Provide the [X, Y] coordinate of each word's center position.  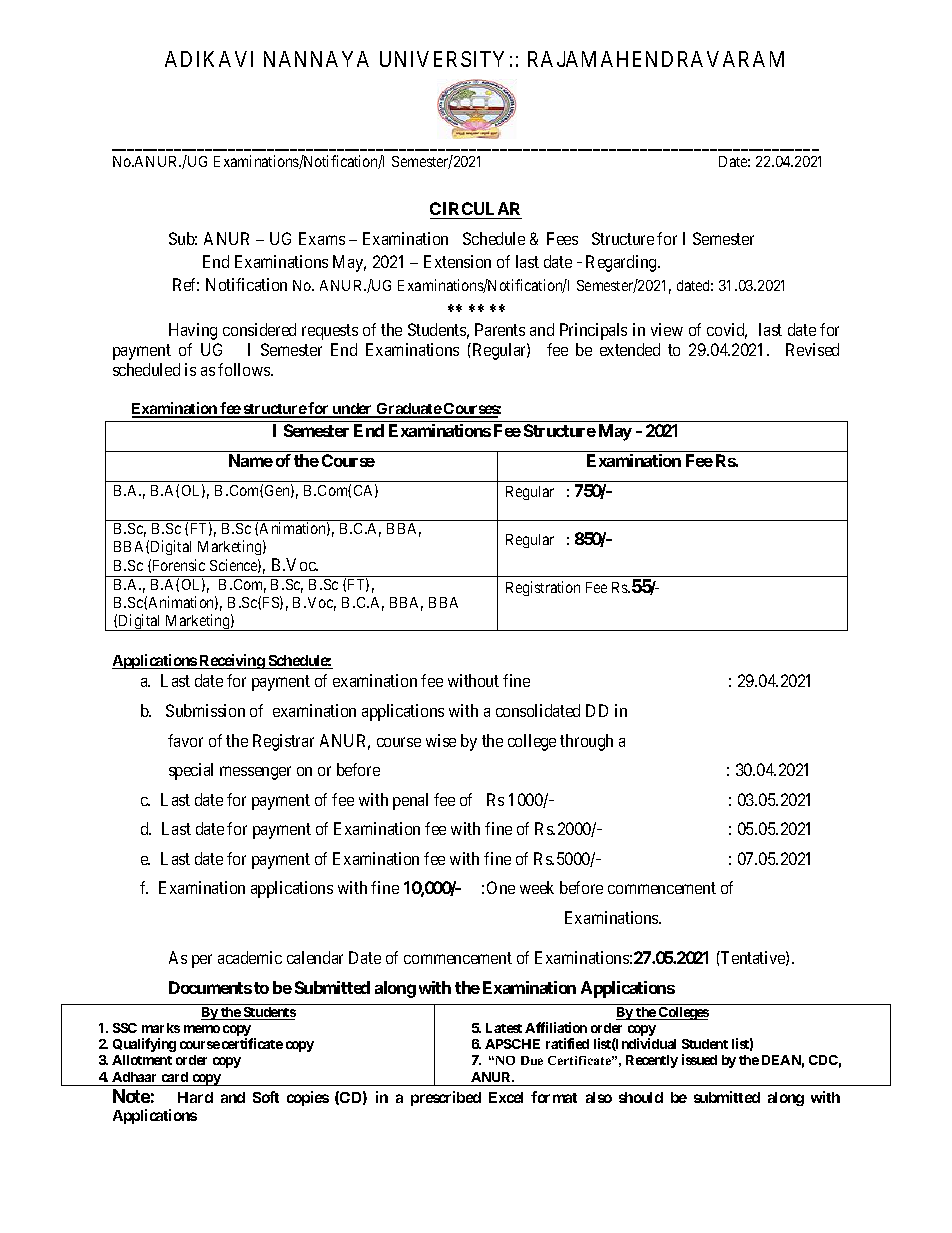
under [353, 410]
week [537, 887]
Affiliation [556, 1027]
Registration [543, 588]
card [175, 1077]
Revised [812, 349]
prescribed [446, 1098]
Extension [457, 261]
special [191, 771]
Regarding [622, 263]
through [586, 742]
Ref [186, 284]
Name [251, 460]
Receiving [232, 661]
